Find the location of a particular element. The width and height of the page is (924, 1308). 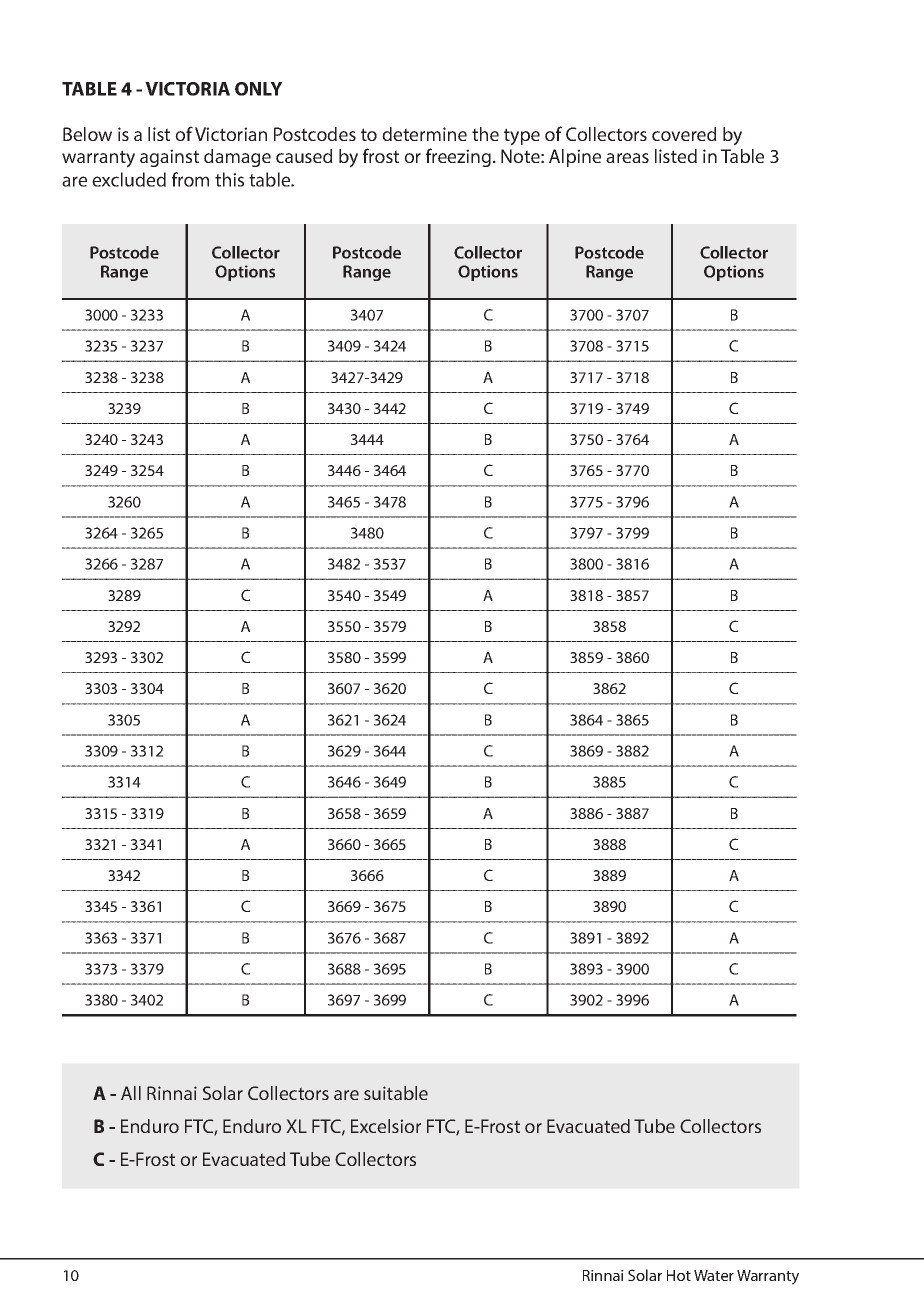

against is located at coordinates (169, 158).
